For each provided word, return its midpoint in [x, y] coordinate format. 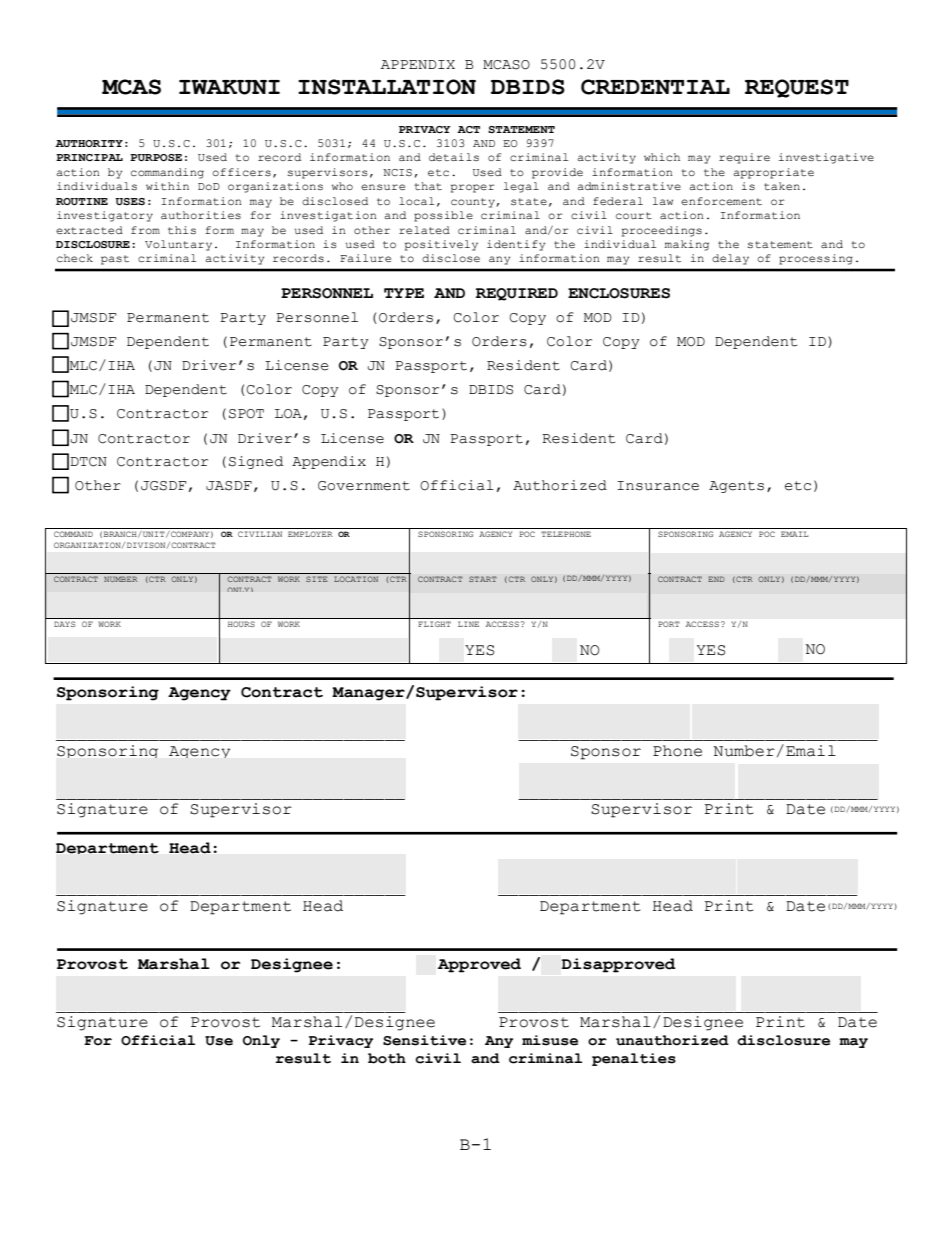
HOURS [241, 624]
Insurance [658, 486]
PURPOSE [156, 157]
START [483, 579]
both [387, 1058]
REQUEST [797, 88]
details [454, 157]
